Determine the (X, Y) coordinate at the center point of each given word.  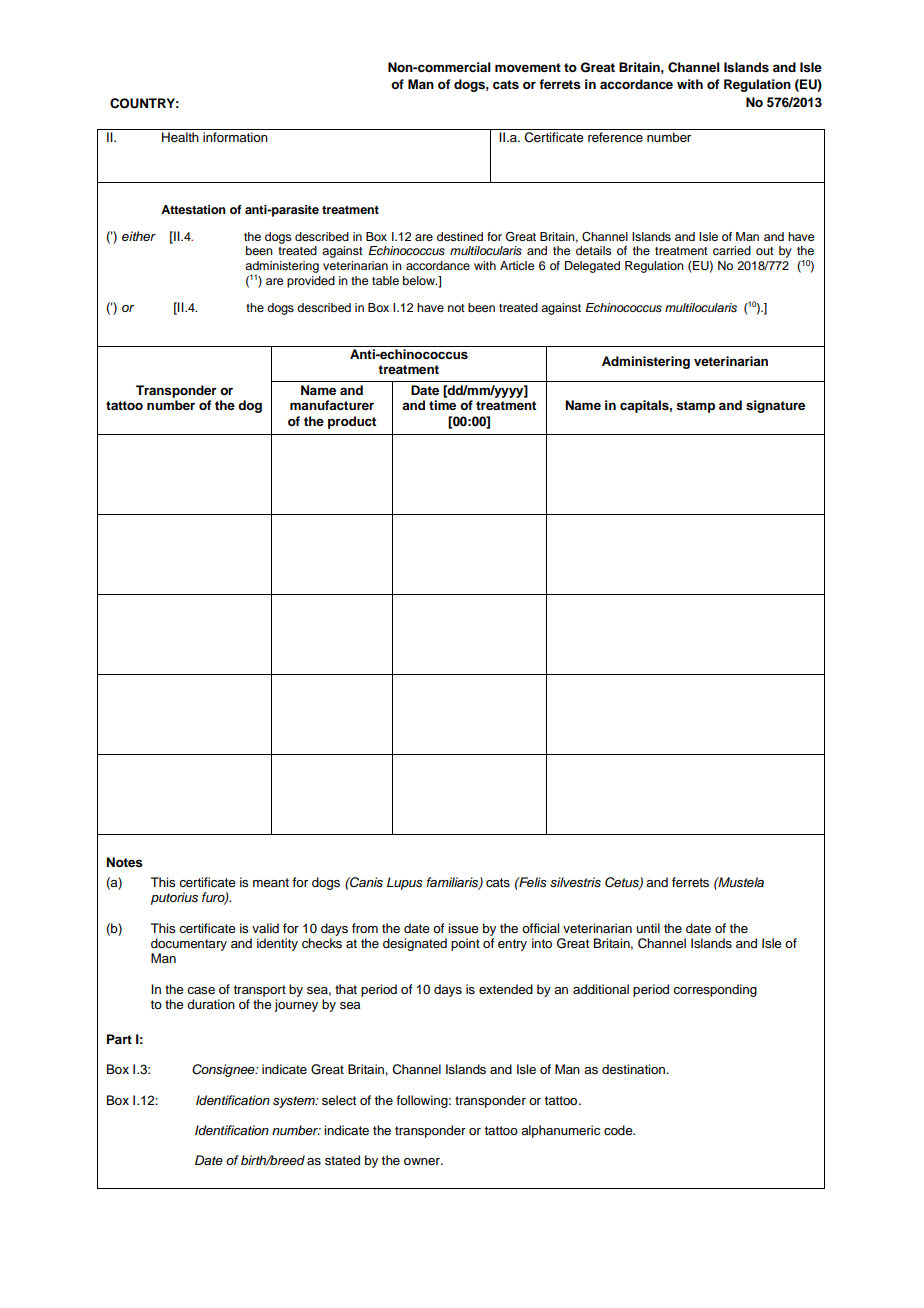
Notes (124, 862)
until (648, 928)
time (442, 405)
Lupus (405, 883)
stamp (695, 407)
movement (528, 67)
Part (119, 1039)
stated (342, 1160)
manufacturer (332, 405)
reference (615, 137)
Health (180, 137)
